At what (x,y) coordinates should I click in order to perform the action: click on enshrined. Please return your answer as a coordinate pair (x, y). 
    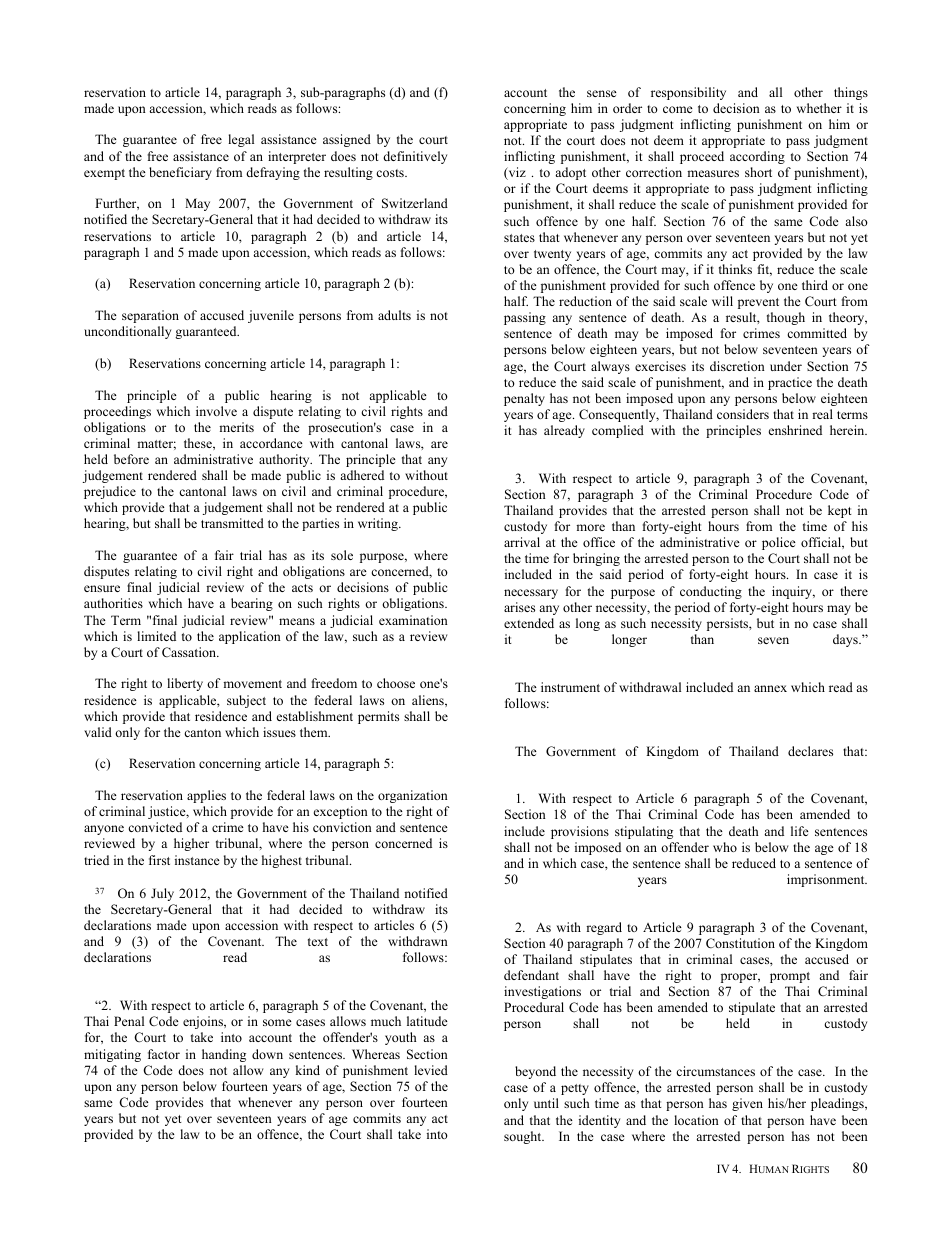
    Looking at the image, I should click on (795, 430).
